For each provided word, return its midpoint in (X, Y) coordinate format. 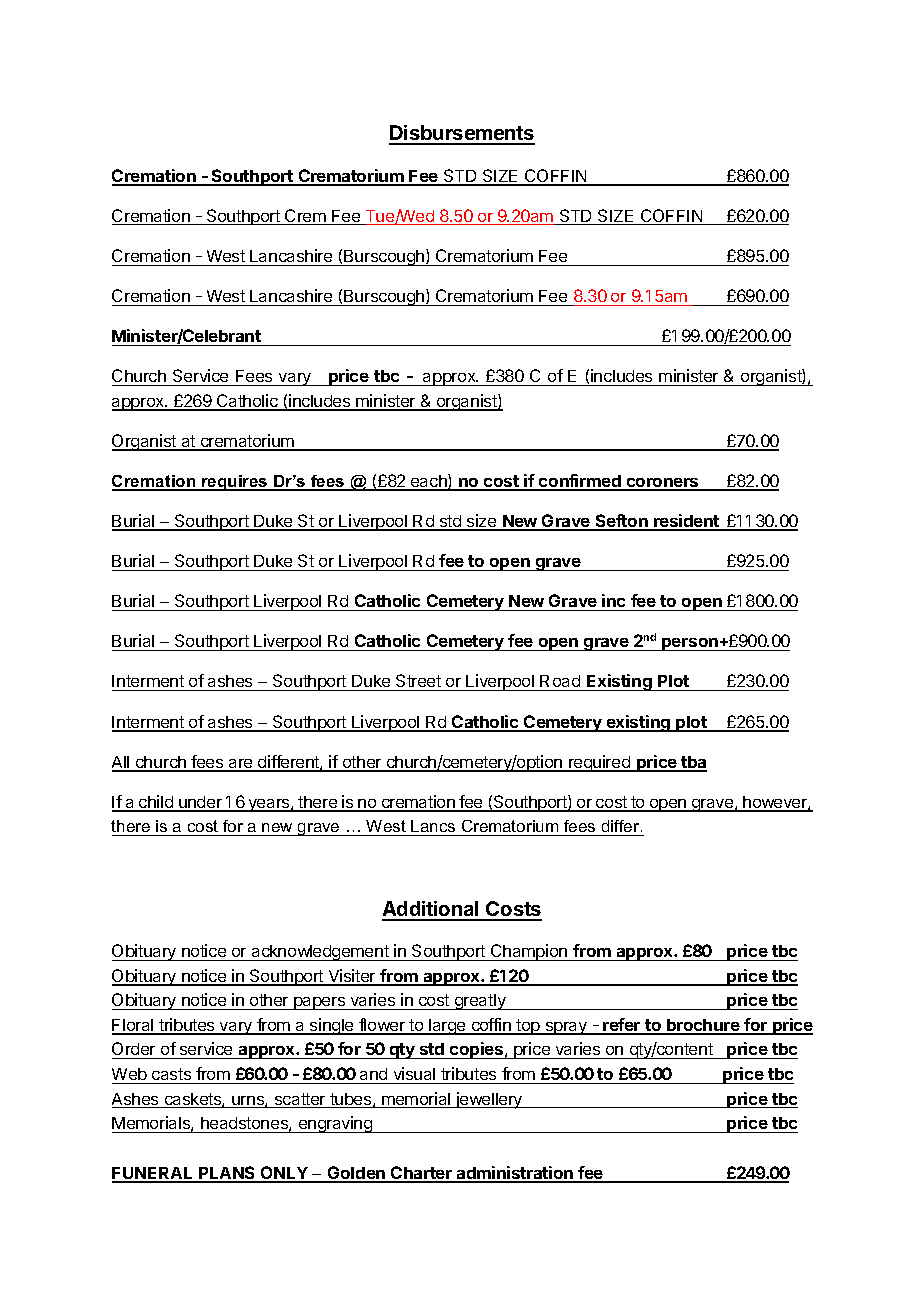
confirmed (580, 482)
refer (622, 1026)
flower (382, 1026)
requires (235, 483)
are (241, 765)
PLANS (227, 1174)
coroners (662, 484)
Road (560, 683)
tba (693, 763)
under (200, 803)
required (599, 763)
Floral (134, 1026)
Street (418, 682)
